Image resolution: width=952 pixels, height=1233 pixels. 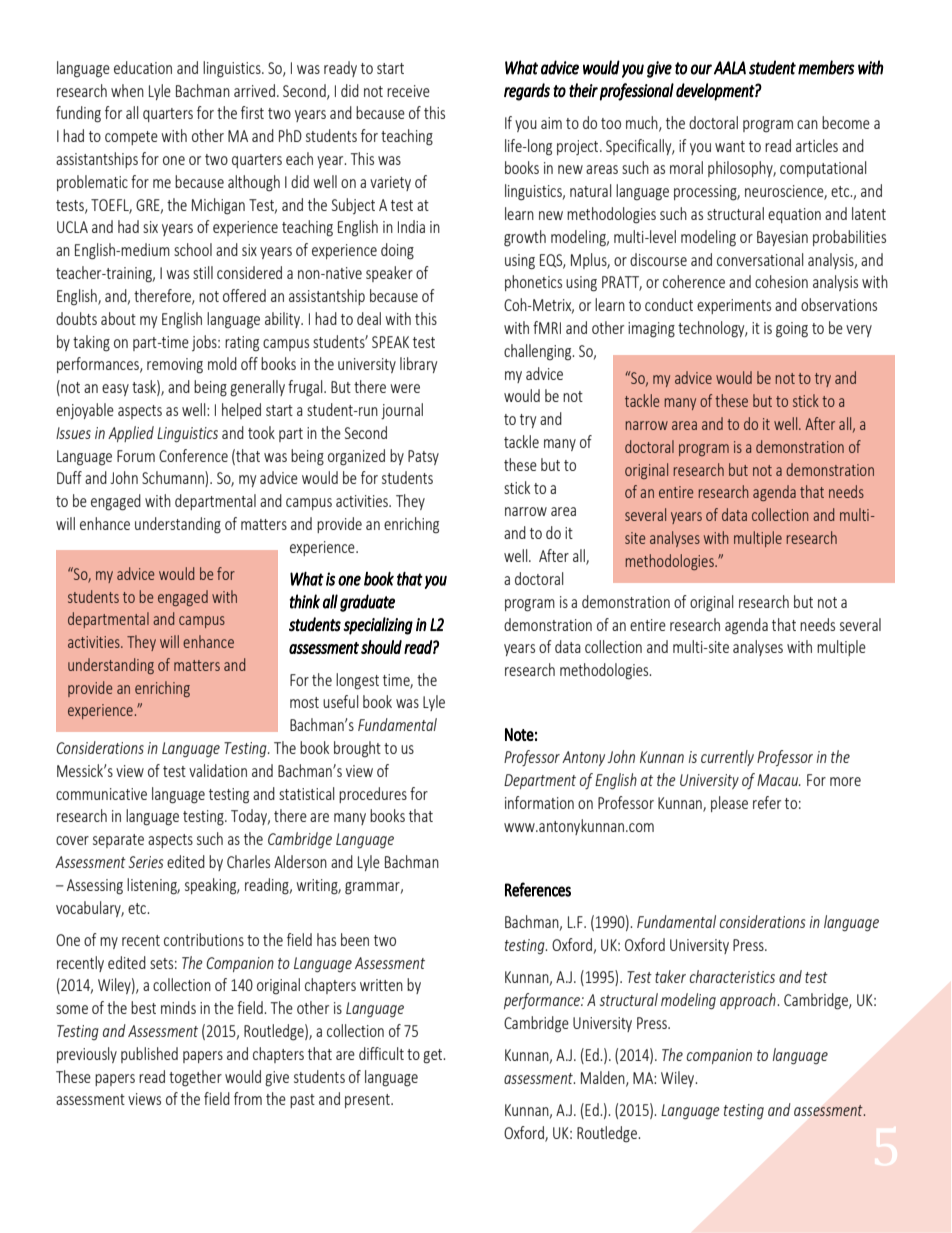 I want to click on currently, so click(x=727, y=758).
